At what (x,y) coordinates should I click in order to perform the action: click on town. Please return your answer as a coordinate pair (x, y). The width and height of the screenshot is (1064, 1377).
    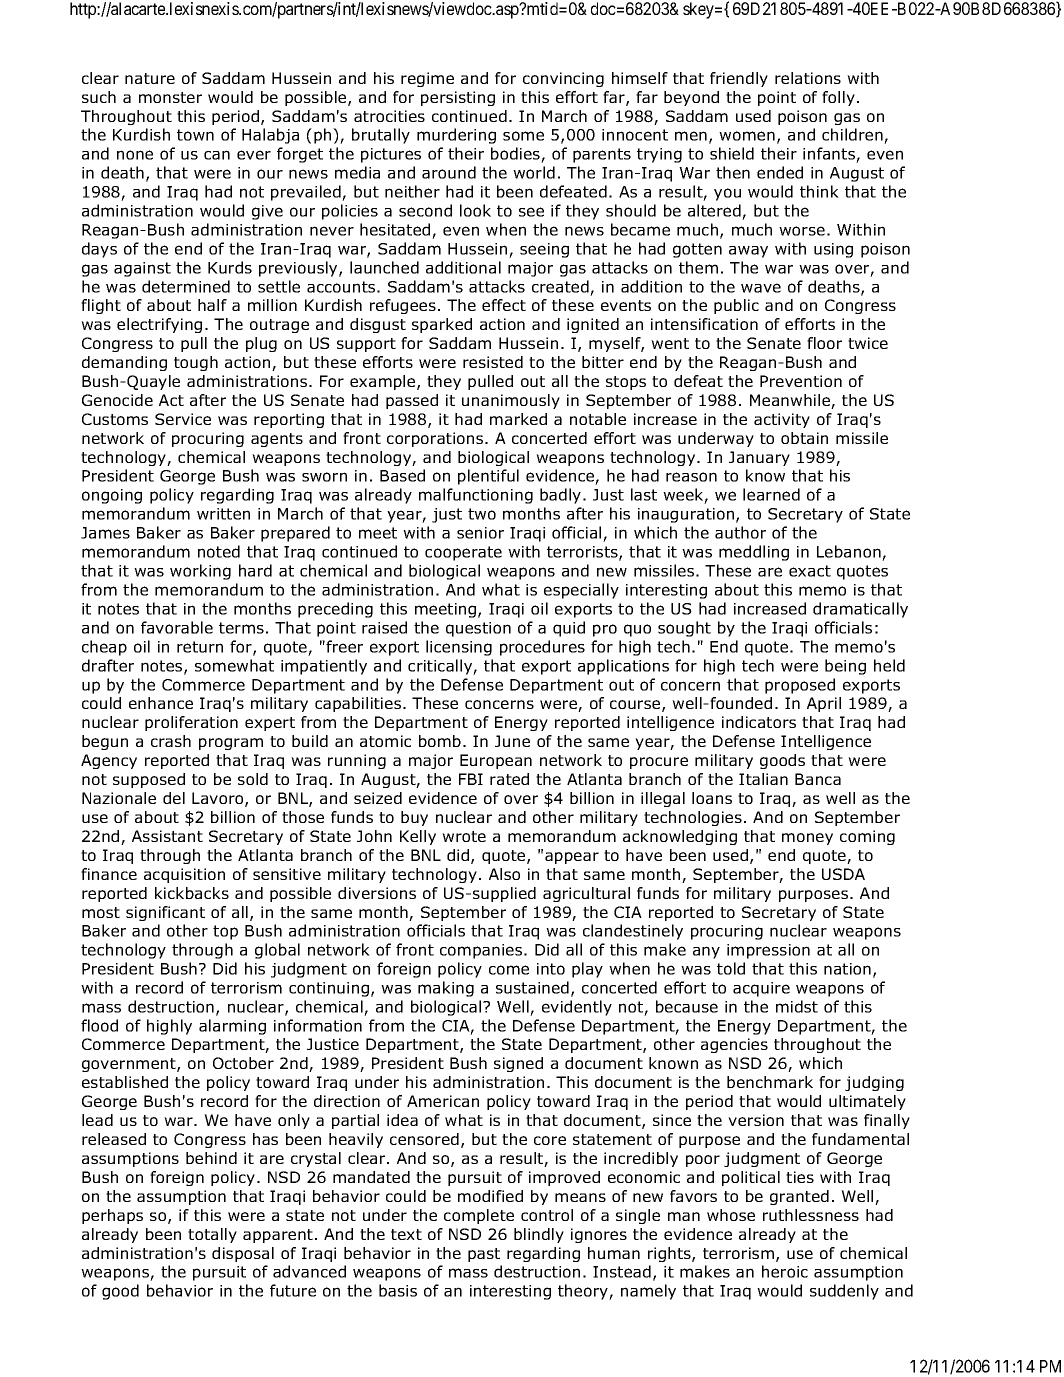
    Looking at the image, I should click on (195, 135).
